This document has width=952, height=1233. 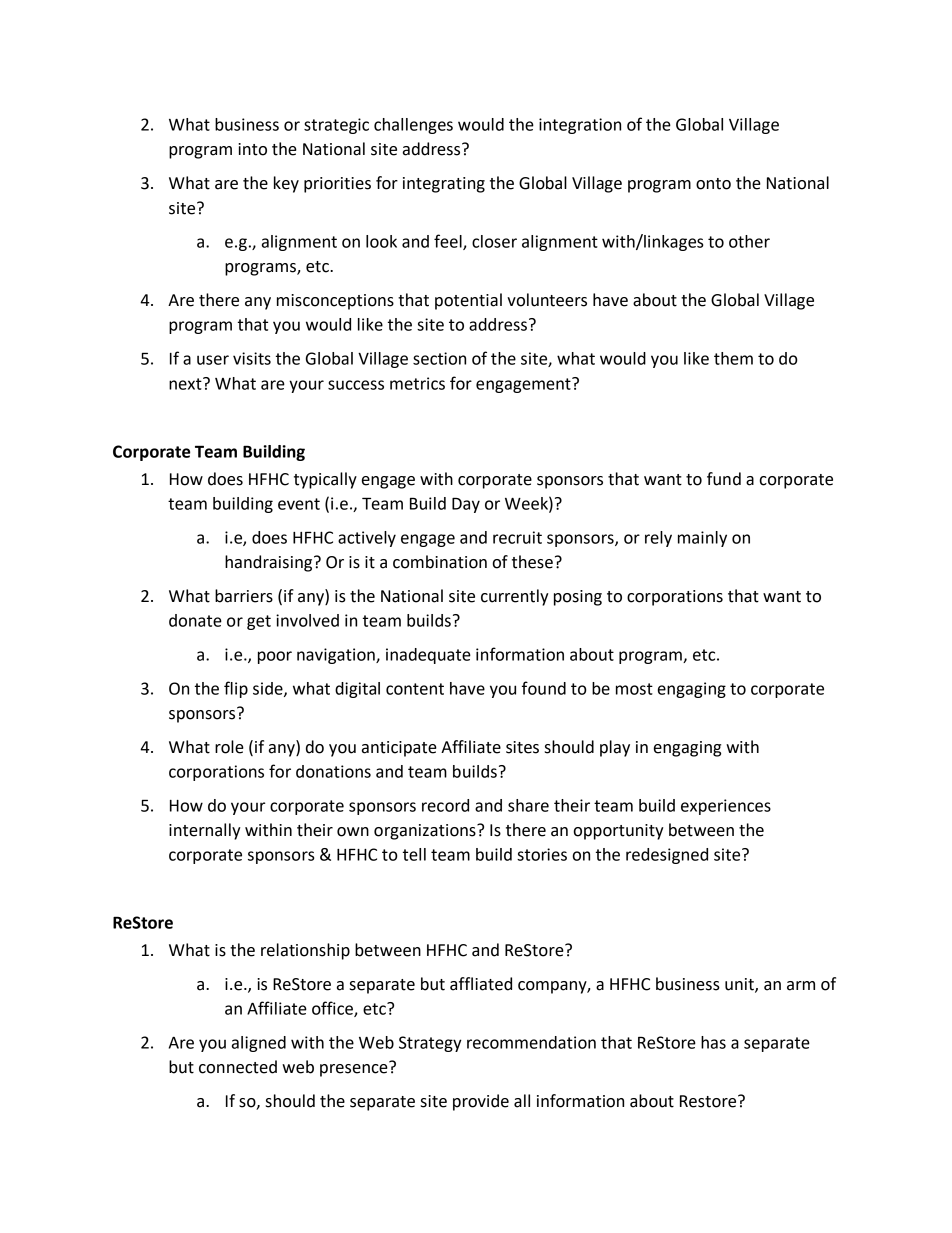 What do you see at coordinates (713, 1042) in the document?
I see `has` at bounding box center [713, 1042].
